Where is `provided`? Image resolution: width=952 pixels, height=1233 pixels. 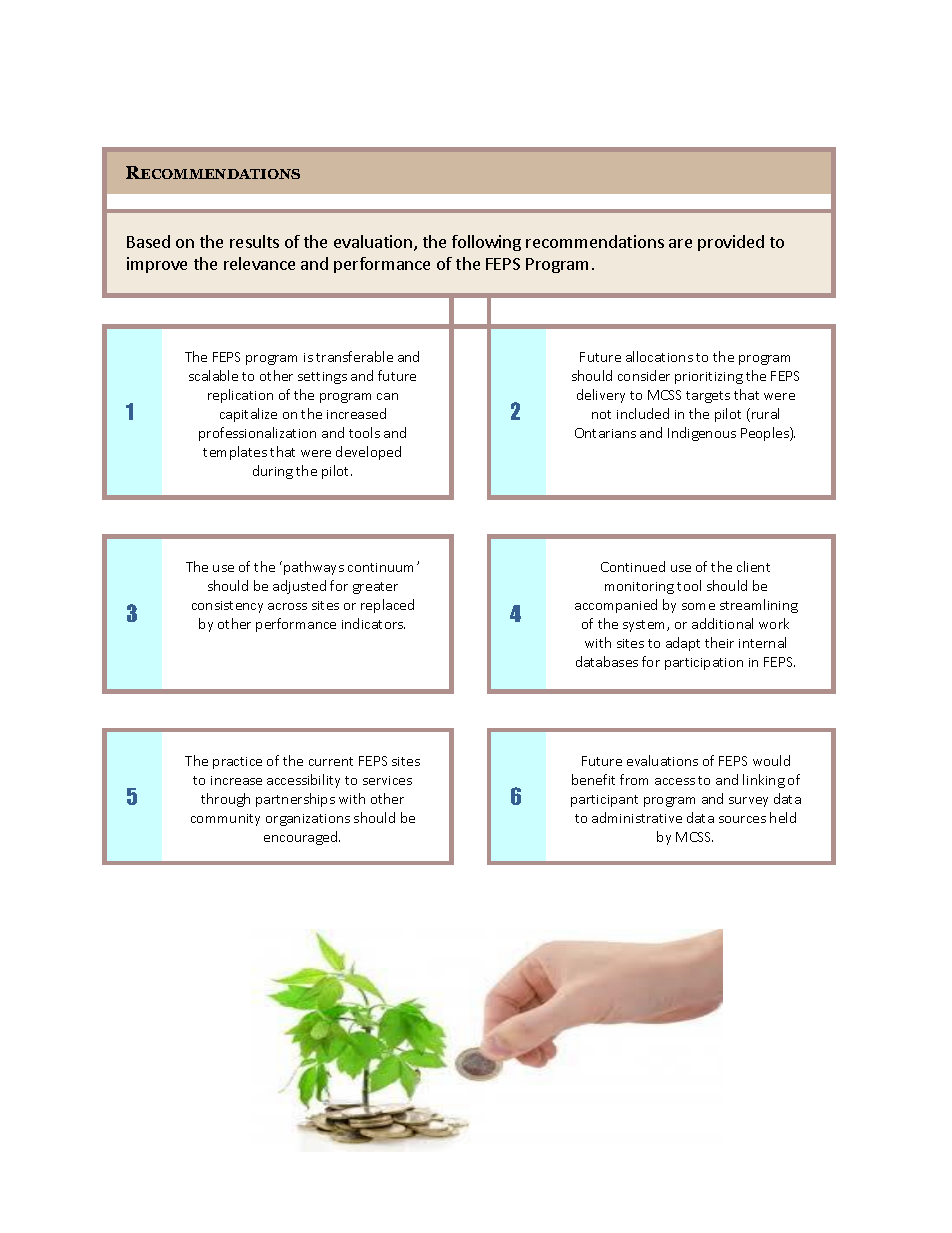 provided is located at coordinates (731, 243).
